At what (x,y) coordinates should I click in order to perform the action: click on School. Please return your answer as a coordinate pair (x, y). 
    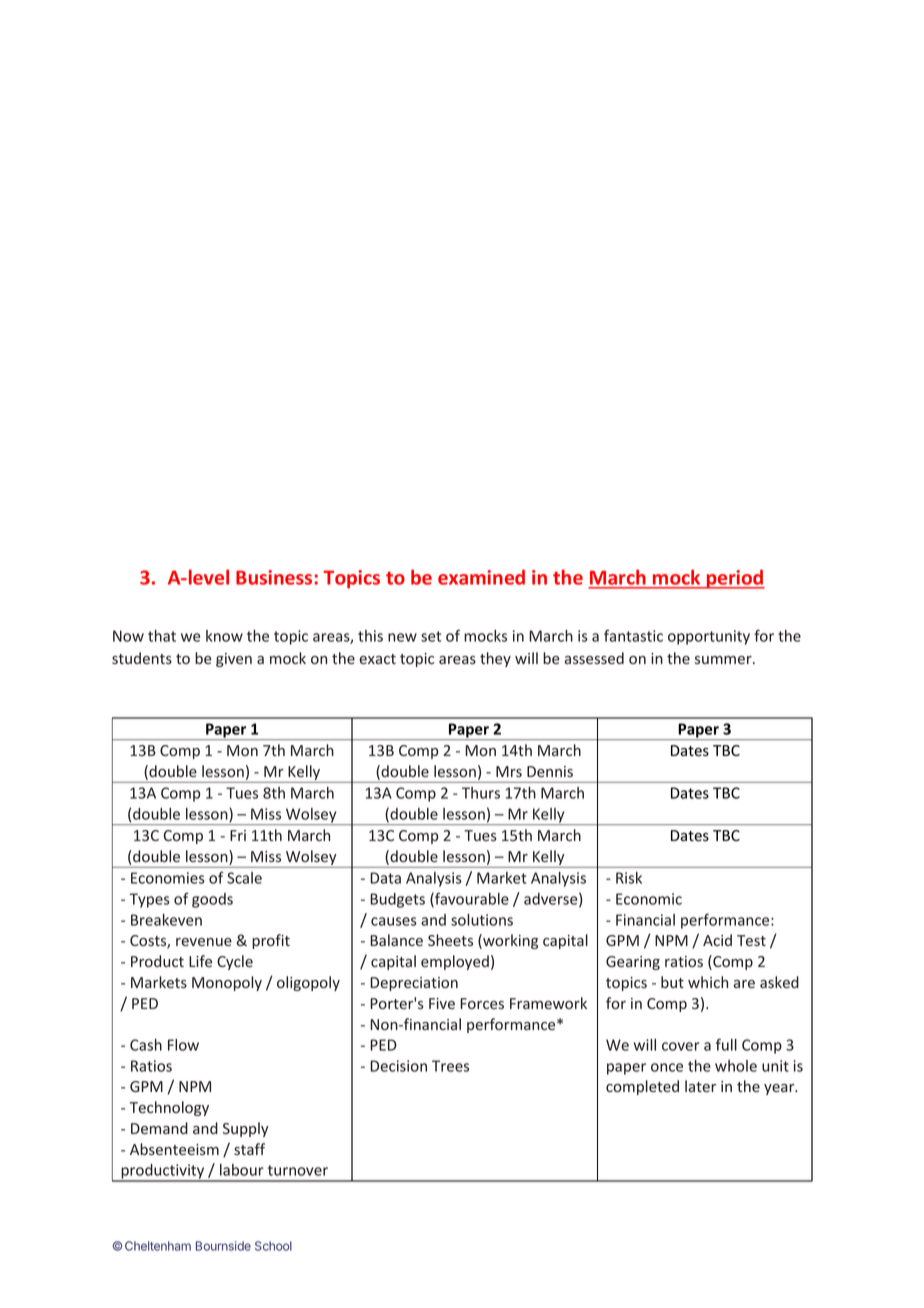
    Looking at the image, I should click on (273, 1246).
